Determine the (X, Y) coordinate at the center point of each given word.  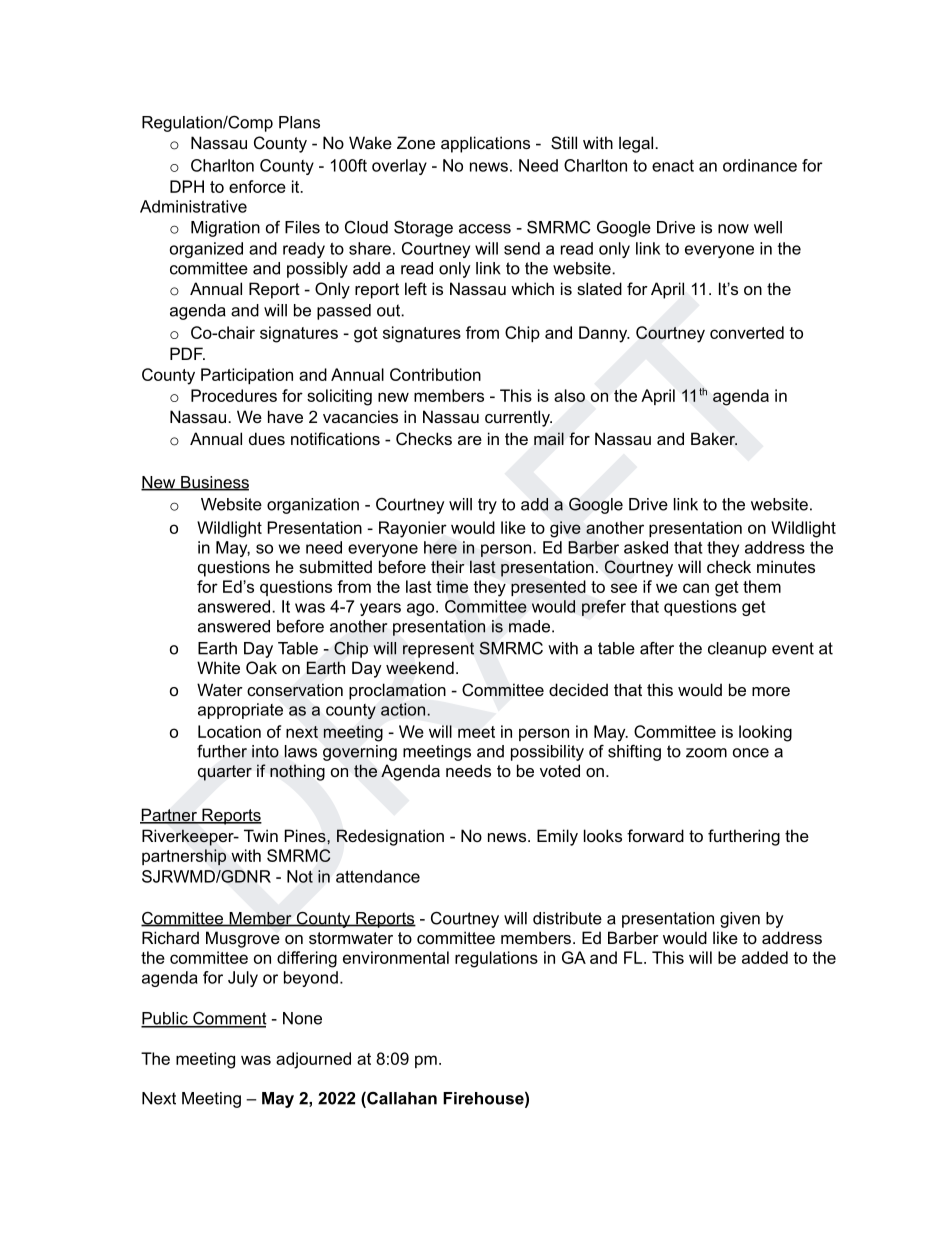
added (765, 957)
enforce (257, 186)
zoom (706, 753)
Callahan (401, 1099)
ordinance (760, 165)
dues (267, 438)
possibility (547, 753)
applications (485, 144)
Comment (229, 1019)
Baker (714, 438)
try (487, 506)
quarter (225, 773)
